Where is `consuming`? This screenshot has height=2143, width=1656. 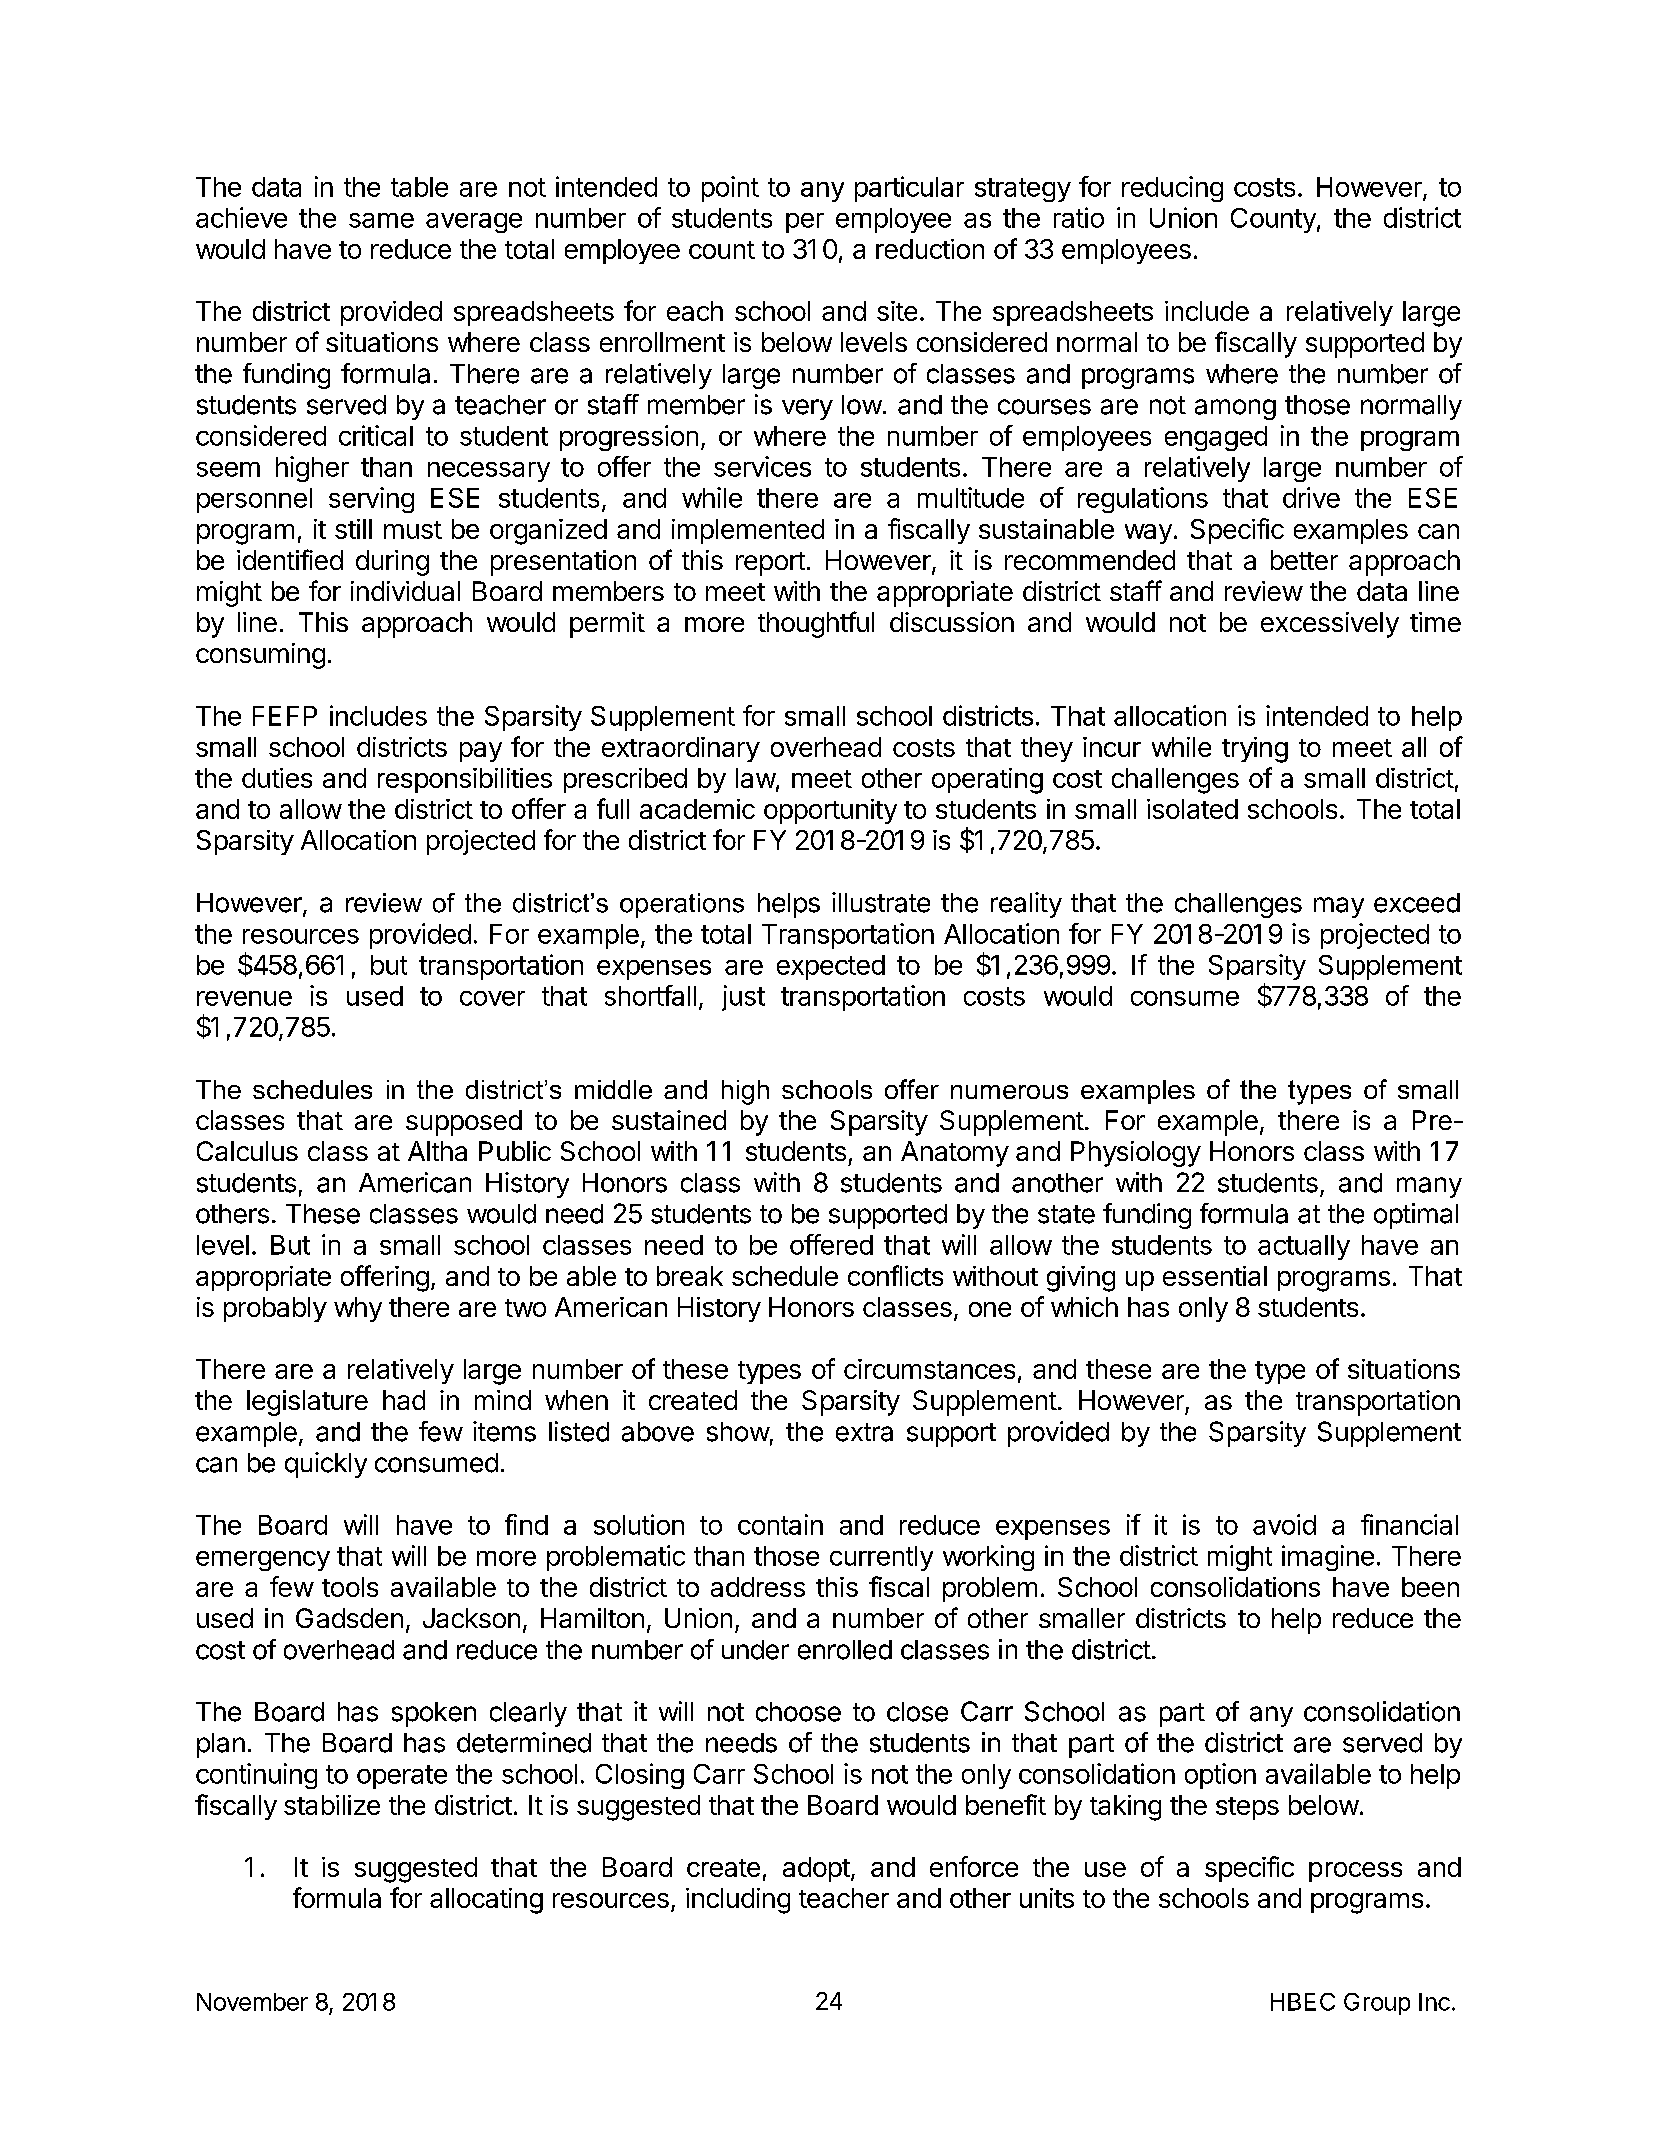
consuming is located at coordinates (260, 656).
